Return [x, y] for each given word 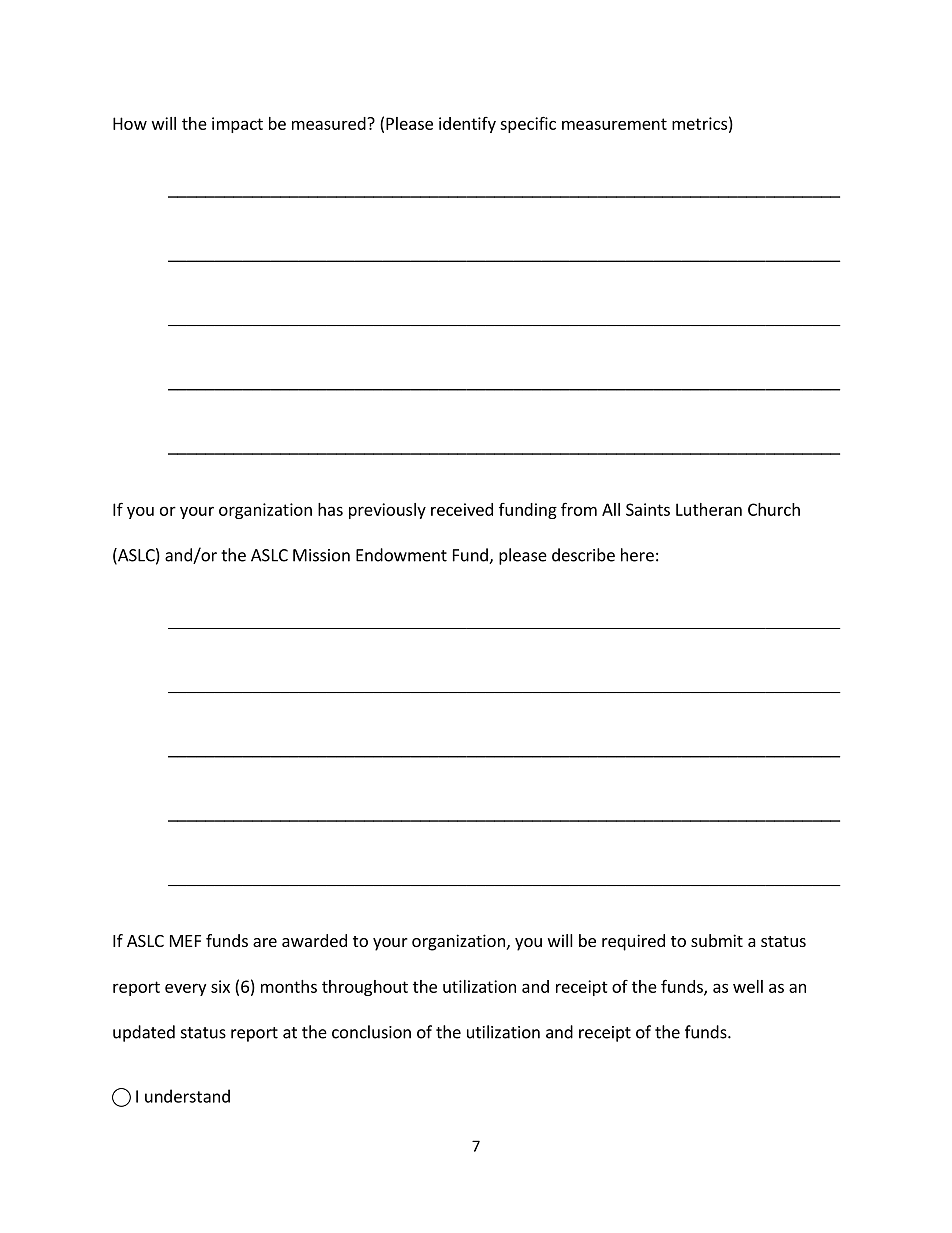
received [462, 509]
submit [717, 940]
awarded [314, 940]
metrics [699, 123]
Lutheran [709, 509]
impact [237, 125]
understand [187, 1096]
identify [467, 125]
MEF [185, 941]
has [330, 509]
